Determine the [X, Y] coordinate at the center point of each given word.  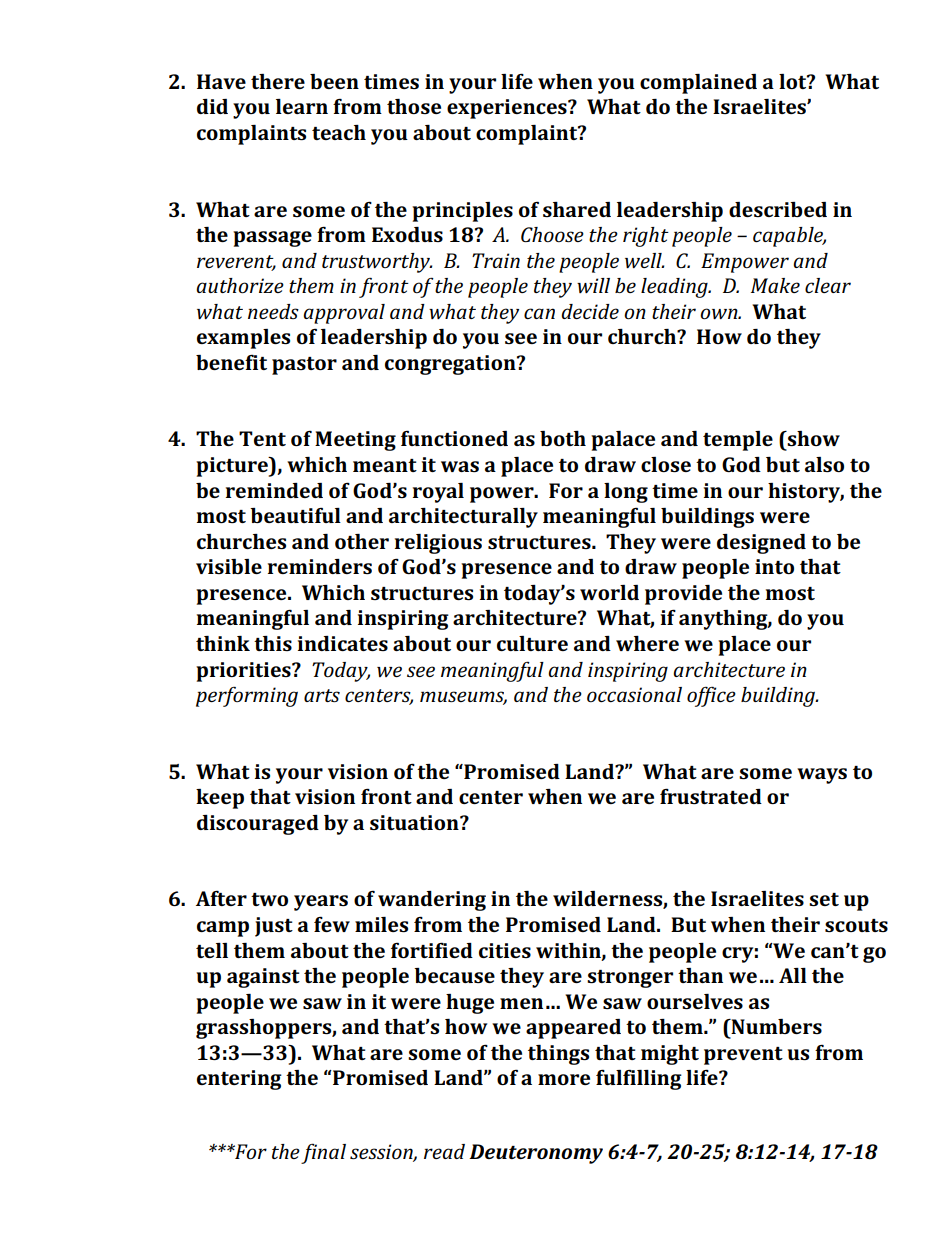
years [321, 903]
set [824, 899]
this [273, 643]
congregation [451, 365]
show [813, 438]
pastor [304, 366]
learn [302, 106]
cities [505, 950]
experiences [508, 109]
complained [698, 84]
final [323, 1153]
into [774, 566]
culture [532, 643]
